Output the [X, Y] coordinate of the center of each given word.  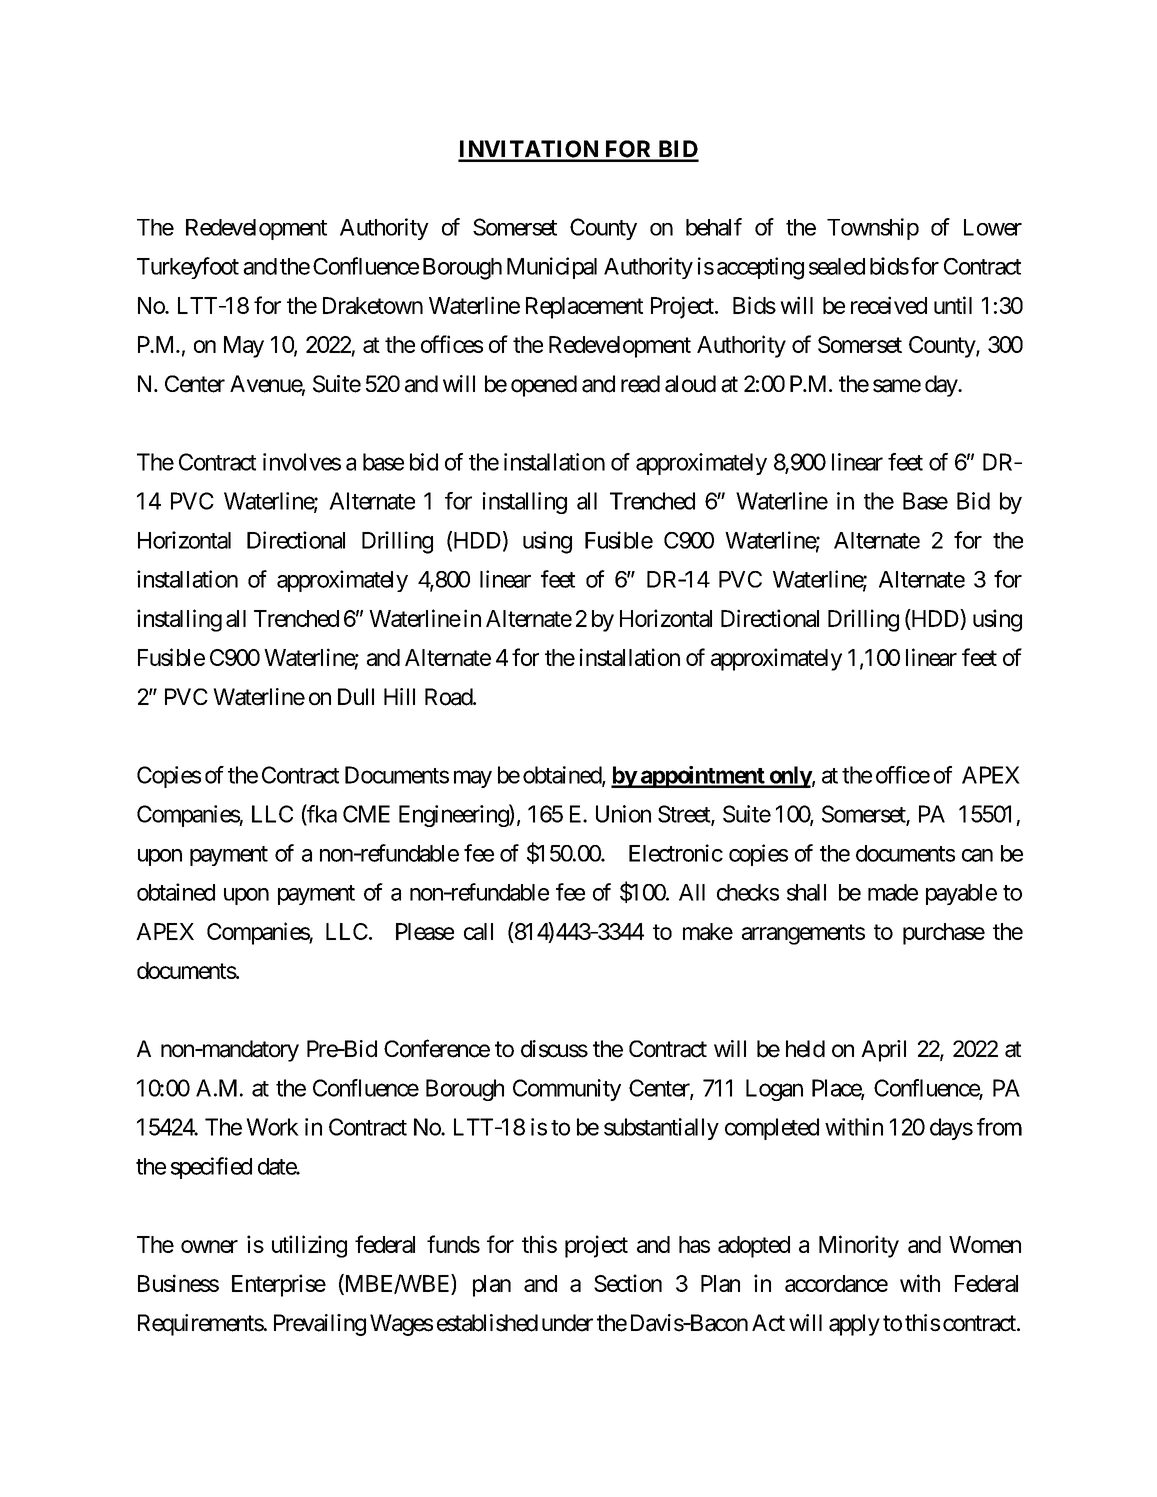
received [889, 305]
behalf [714, 227]
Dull [356, 696]
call [478, 931]
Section [628, 1283]
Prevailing [320, 1325]
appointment [703, 777]
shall [806, 892]
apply [854, 1325]
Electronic [676, 853]
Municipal [552, 268]
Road [449, 697]
